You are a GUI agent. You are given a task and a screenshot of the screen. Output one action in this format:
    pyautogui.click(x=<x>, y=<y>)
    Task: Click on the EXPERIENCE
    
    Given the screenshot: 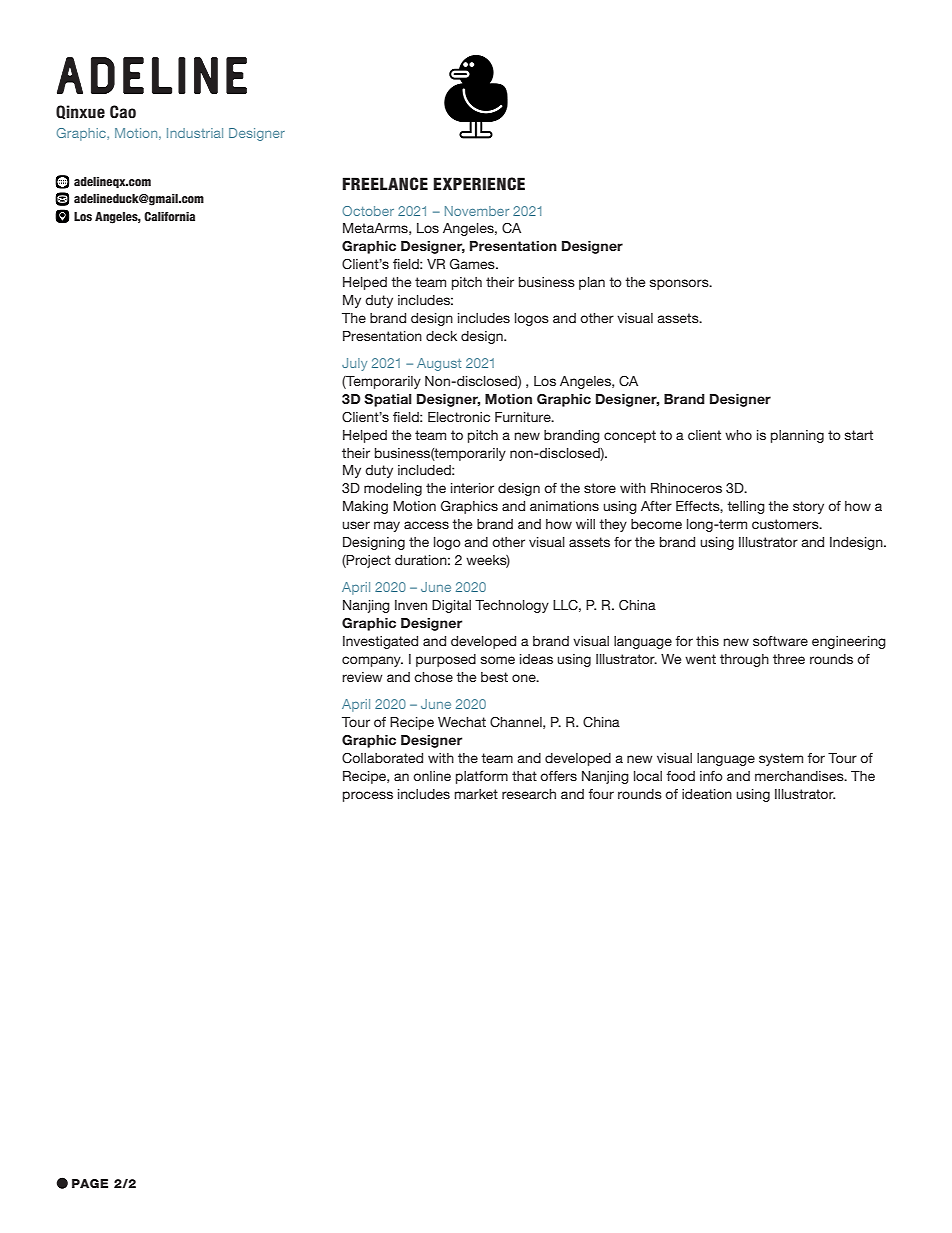 What is the action you would take?
    pyautogui.click(x=479, y=184)
